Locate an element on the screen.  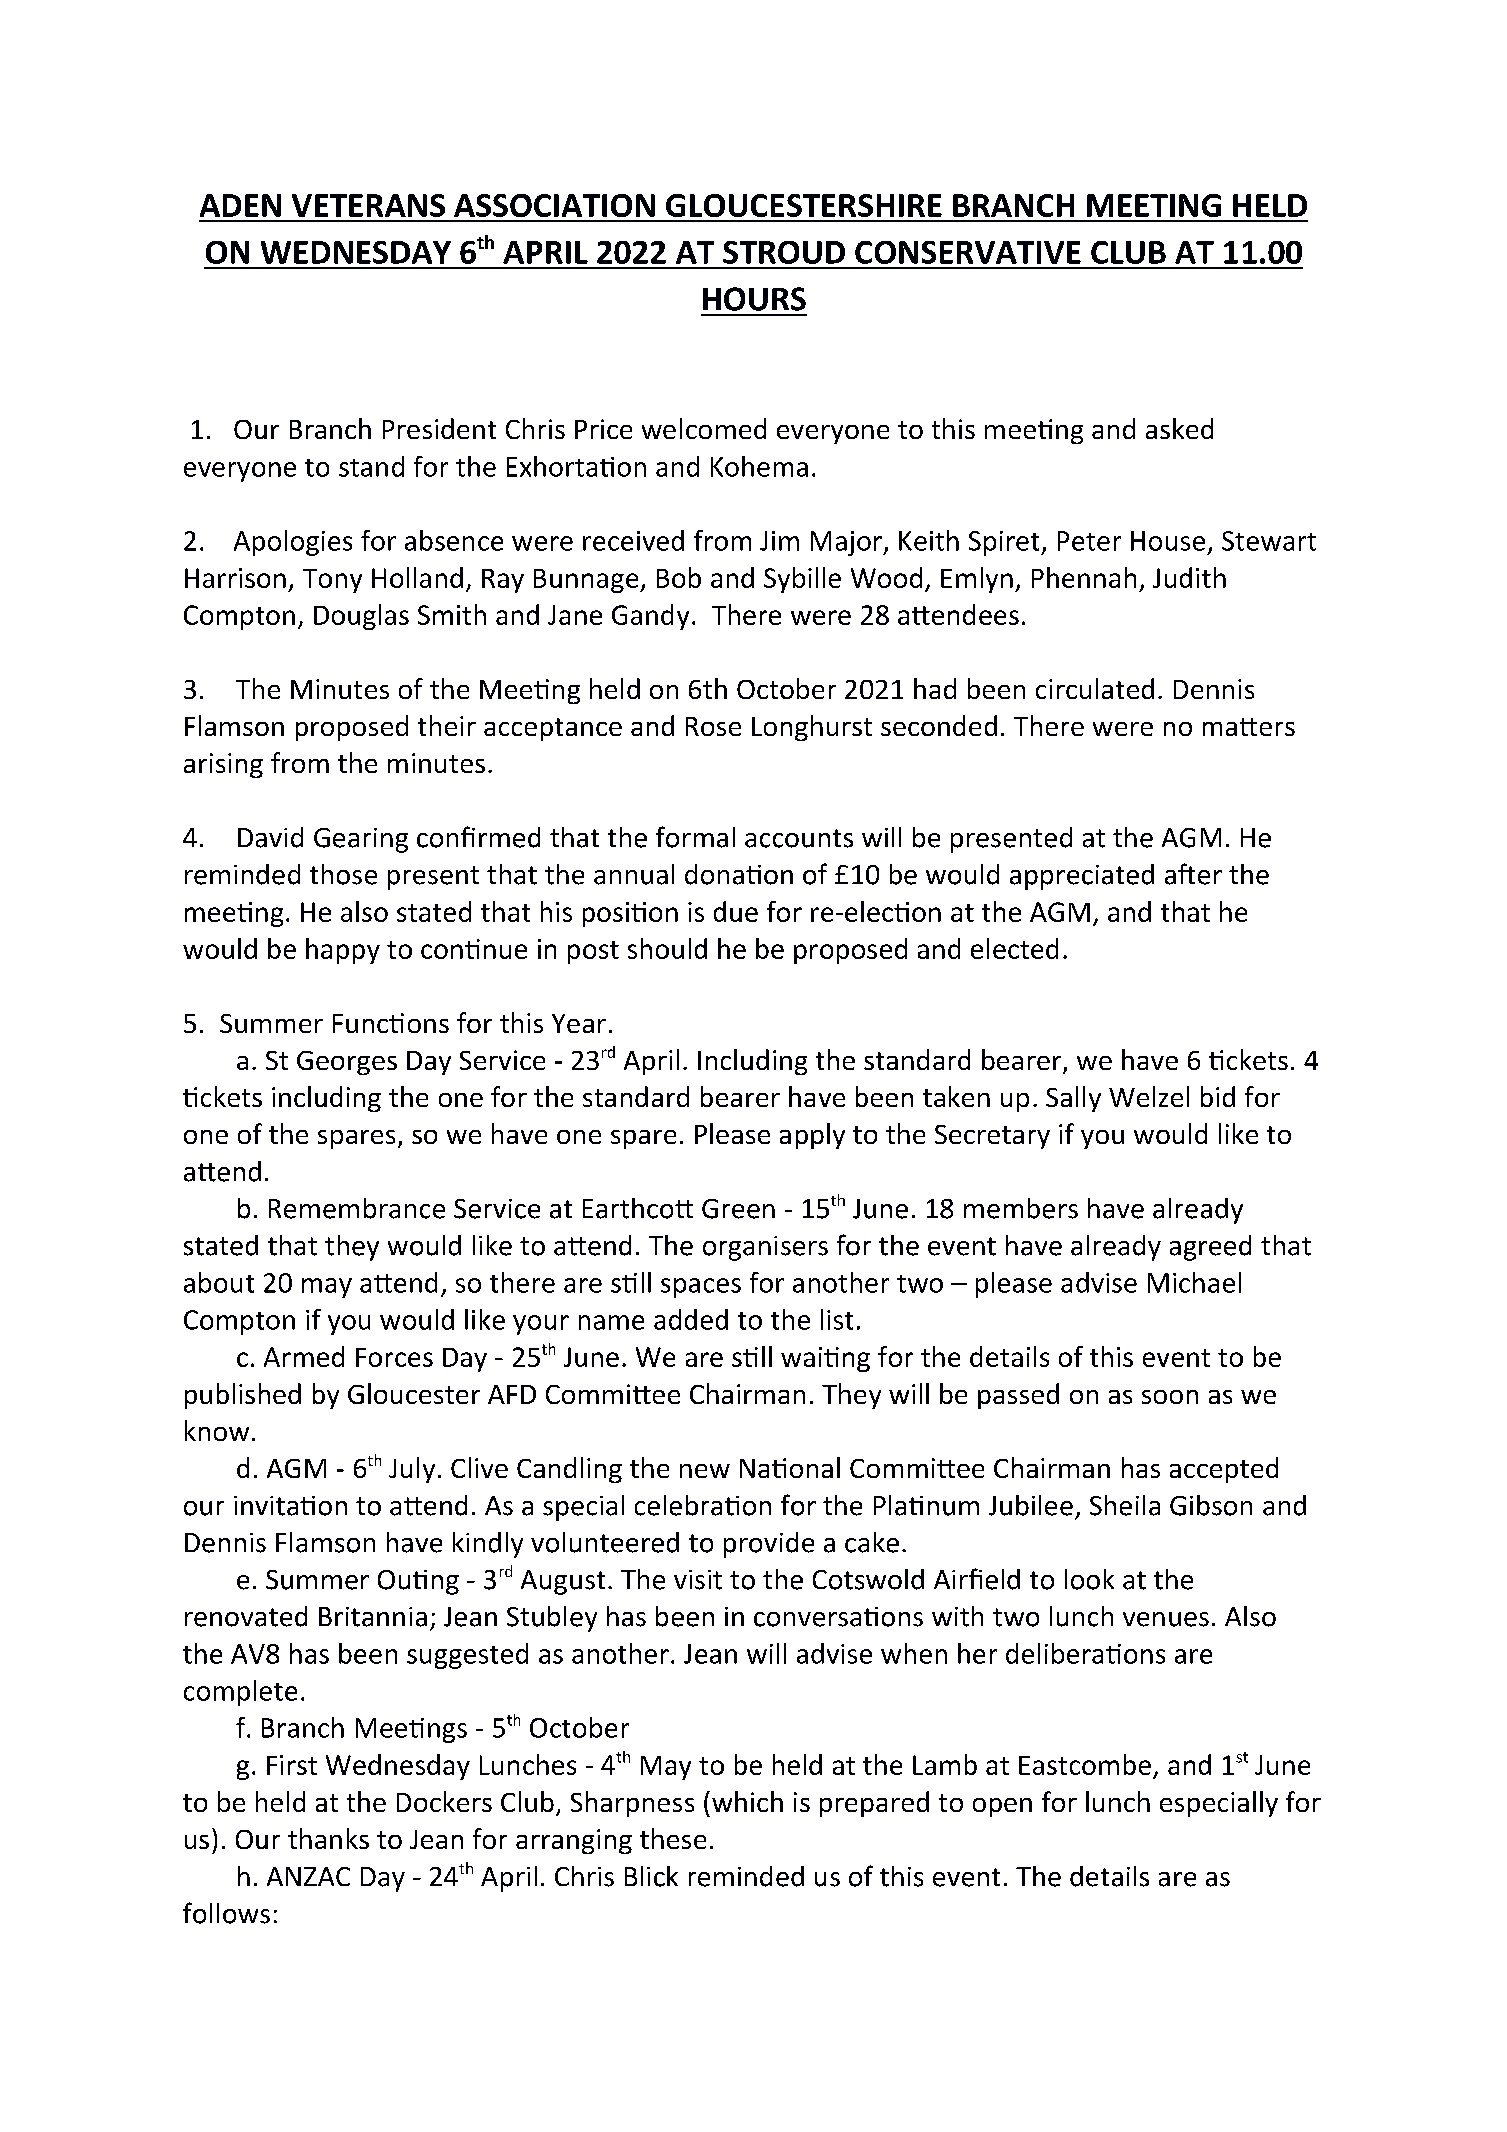
apply is located at coordinates (812, 1136).
